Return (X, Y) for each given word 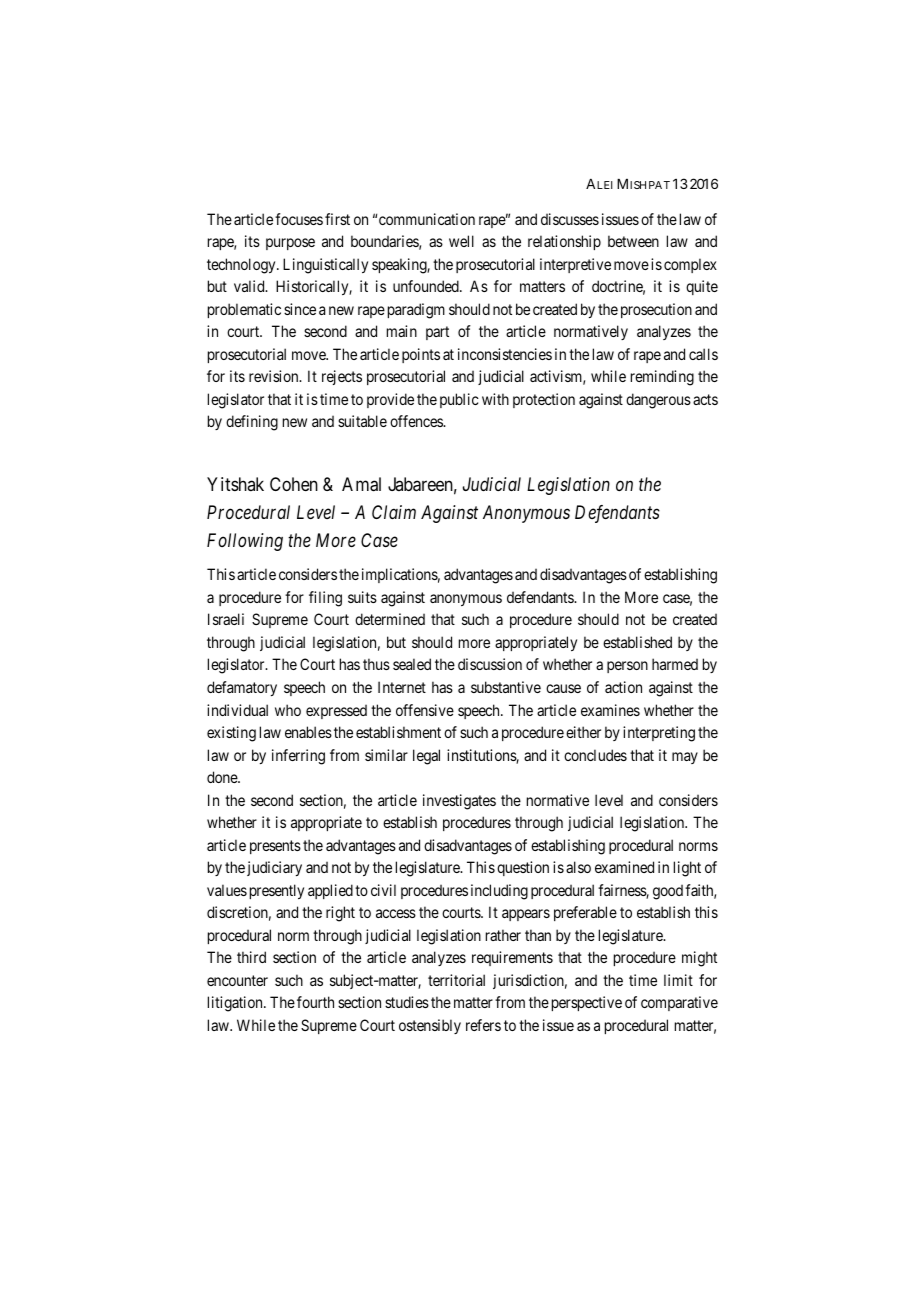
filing (325, 599)
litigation (236, 1004)
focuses (299, 219)
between (633, 241)
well (461, 241)
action (623, 687)
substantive (506, 687)
